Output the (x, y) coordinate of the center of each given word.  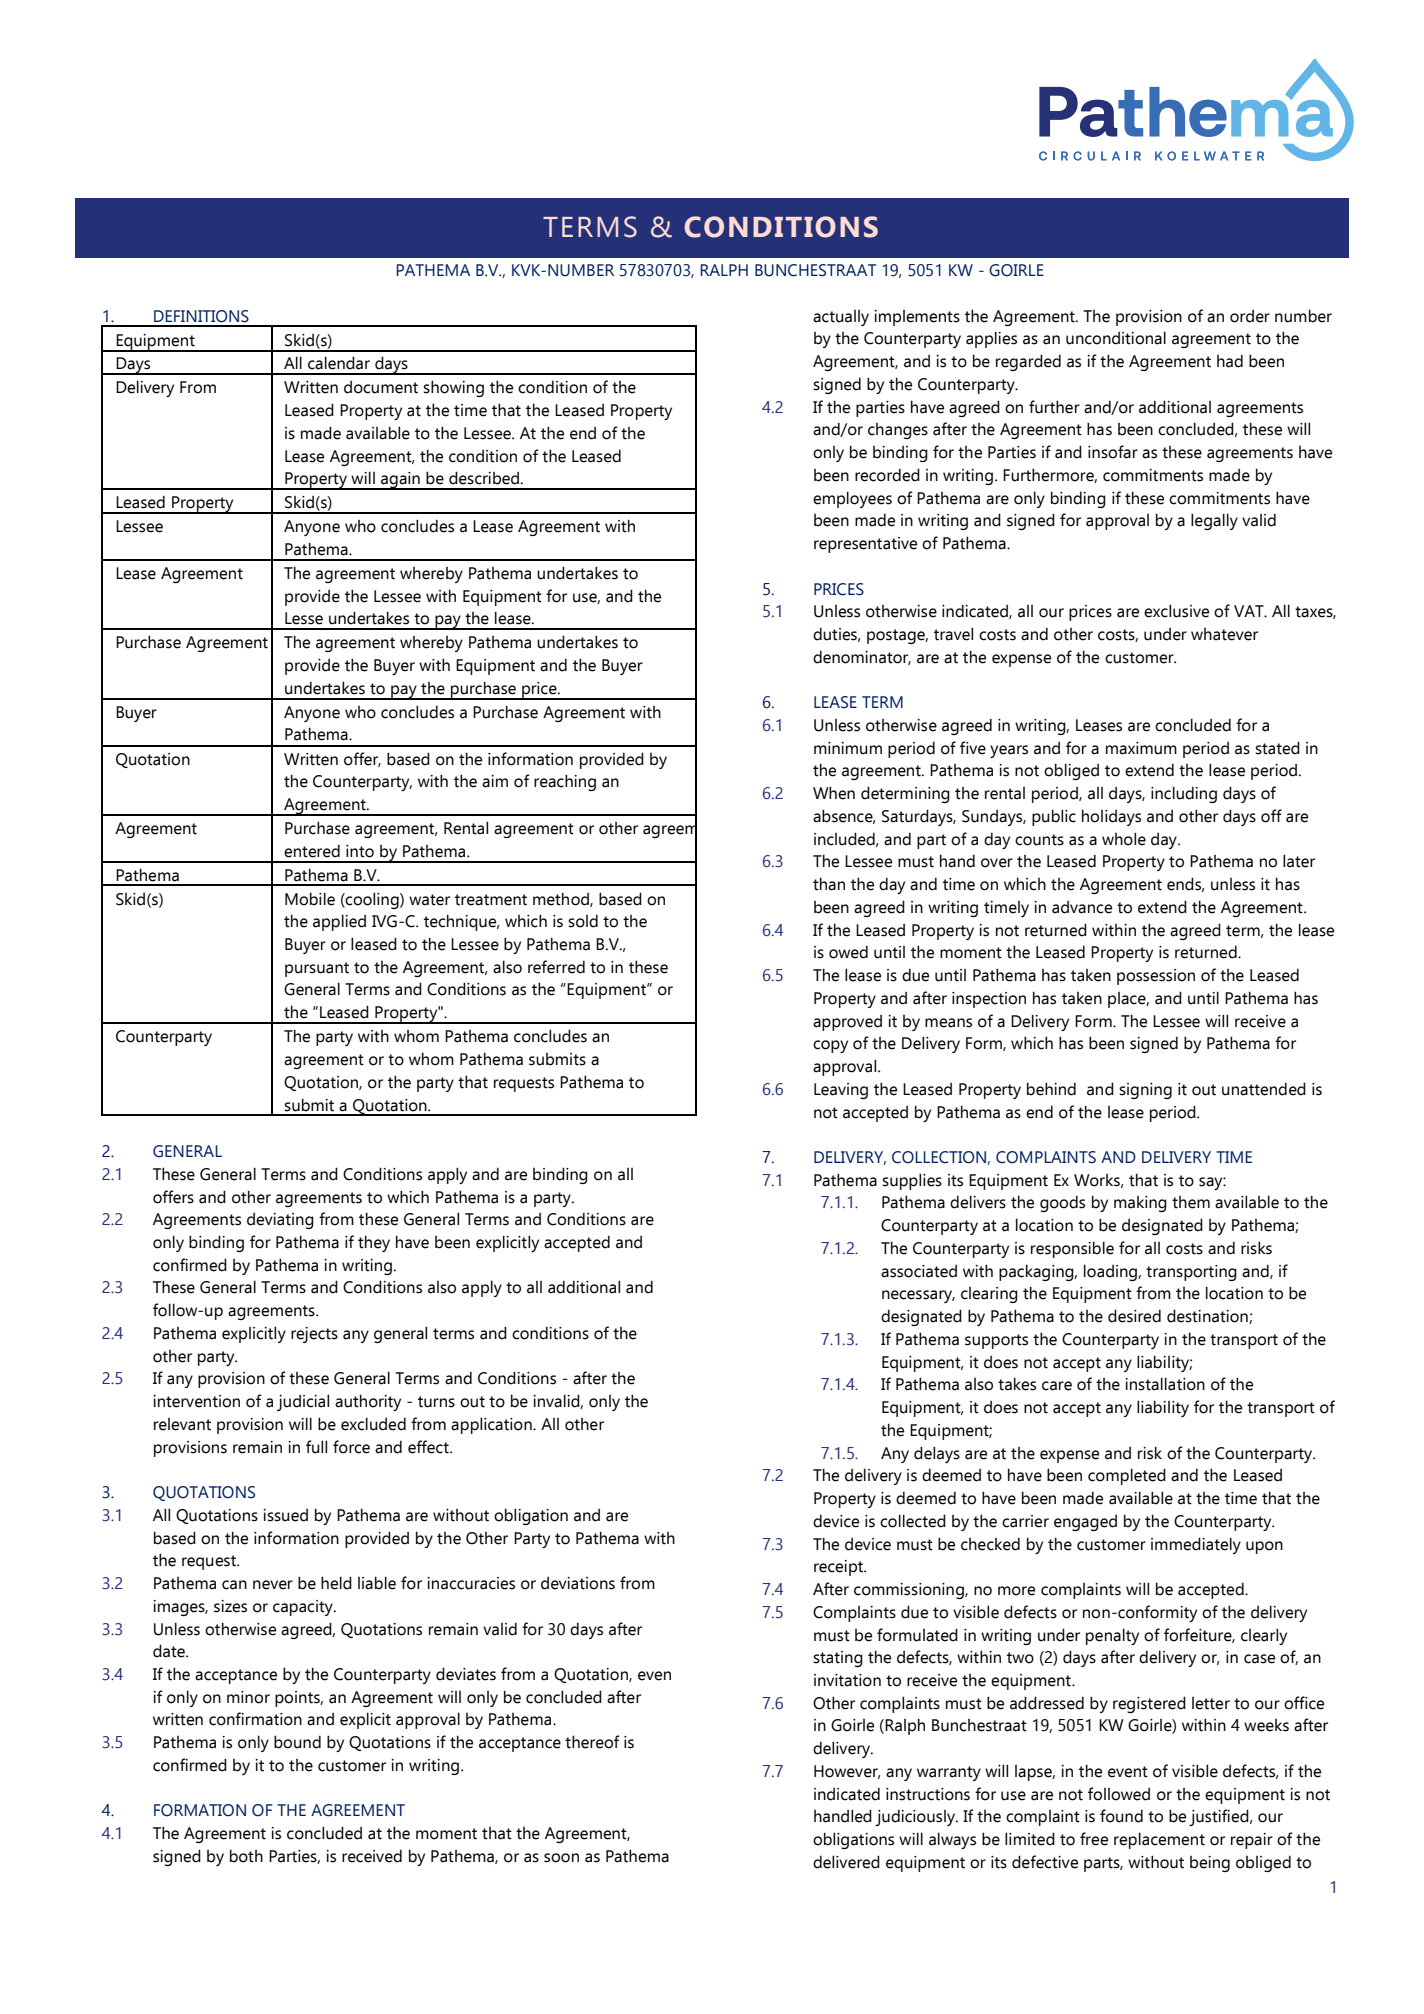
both (246, 1856)
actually (841, 318)
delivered (846, 1862)
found (1121, 1816)
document (381, 387)
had (1230, 361)
